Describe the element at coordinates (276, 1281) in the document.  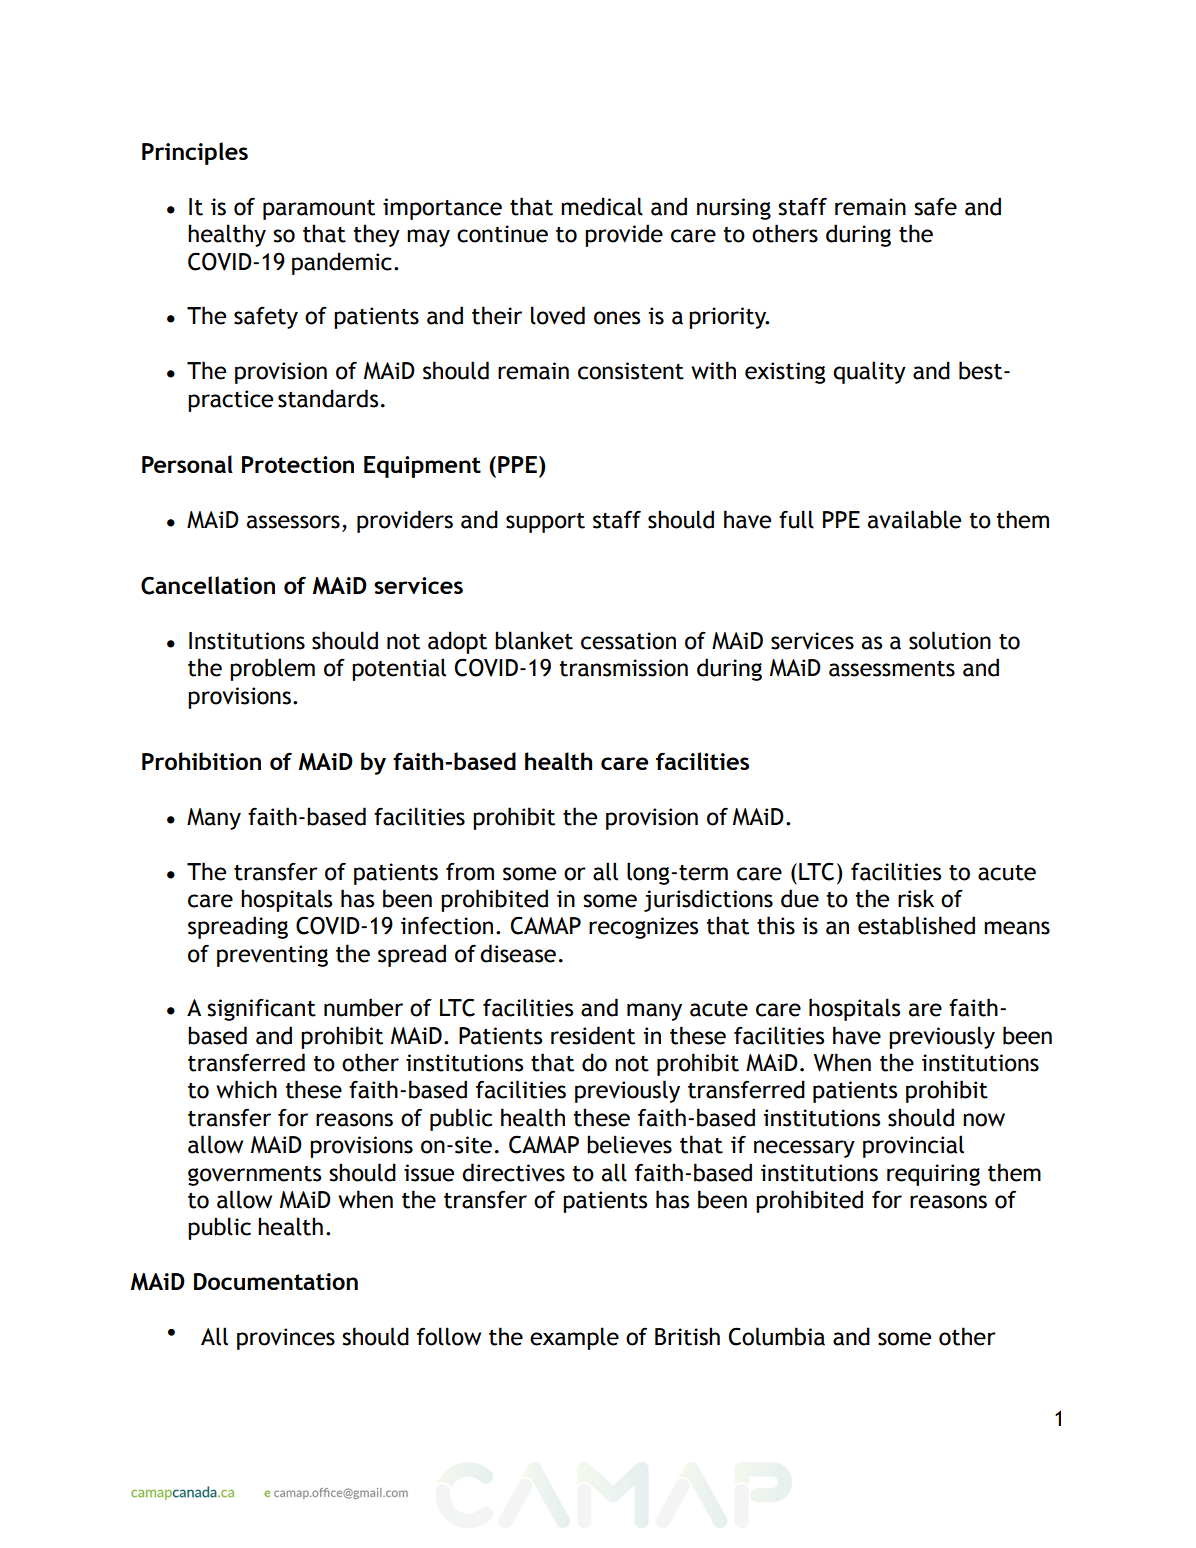
I see `Documentation` at that location.
